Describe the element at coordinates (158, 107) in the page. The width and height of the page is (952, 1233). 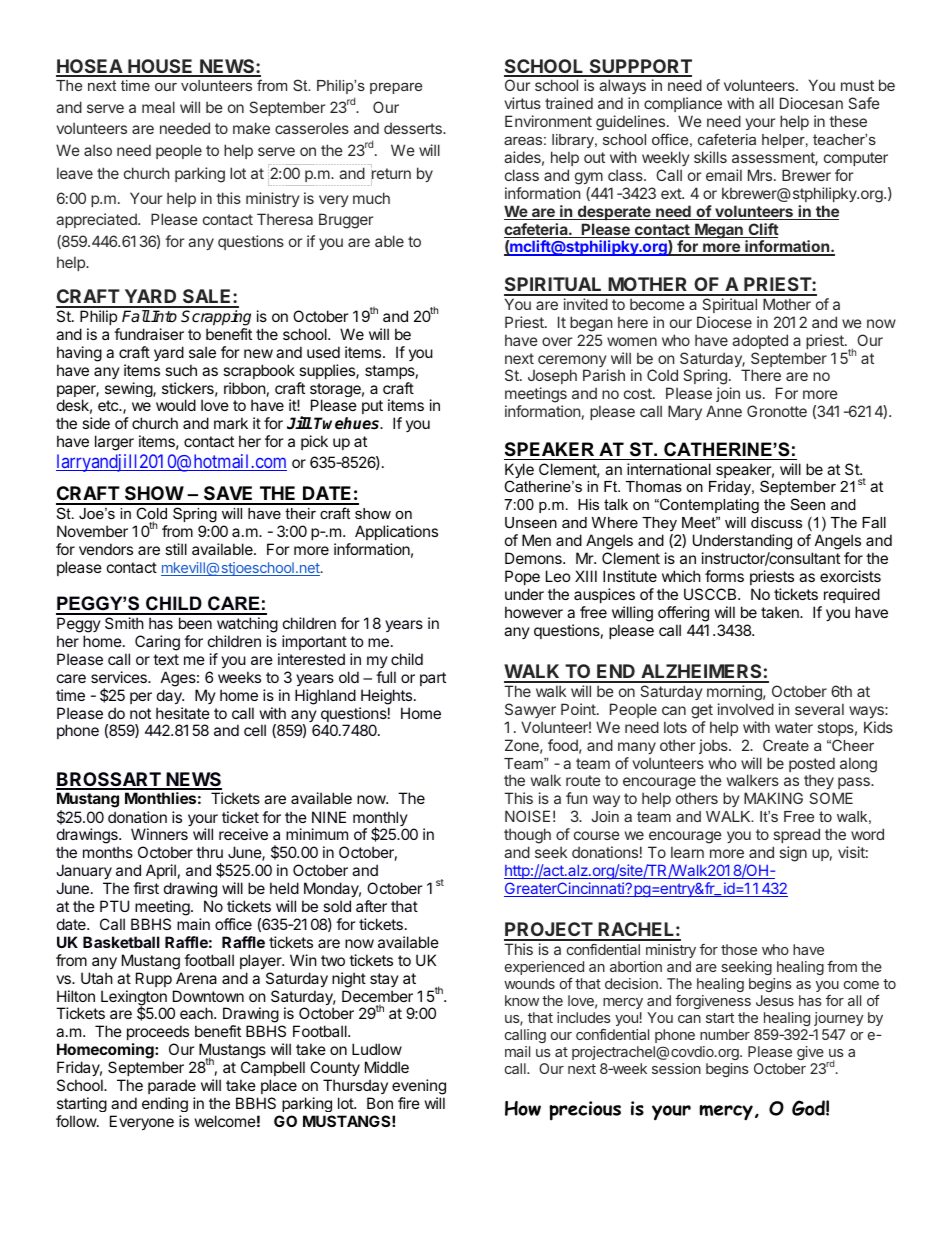
I see `meal` at that location.
